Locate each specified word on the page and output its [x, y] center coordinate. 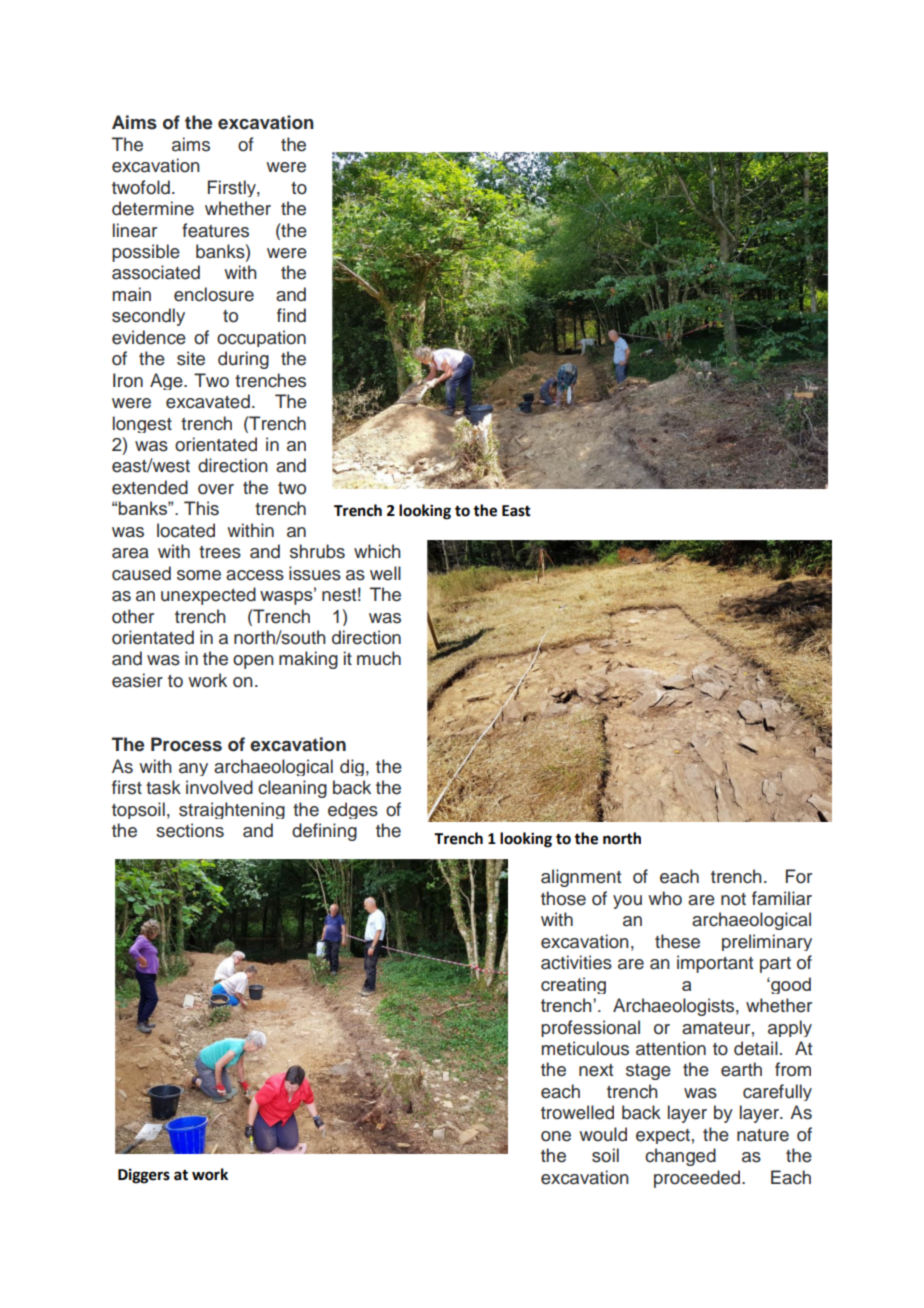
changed [680, 1157]
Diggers [144, 1176]
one [556, 1136]
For [799, 876]
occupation [261, 338]
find [291, 315]
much [379, 658]
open [253, 662]
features [215, 230]
